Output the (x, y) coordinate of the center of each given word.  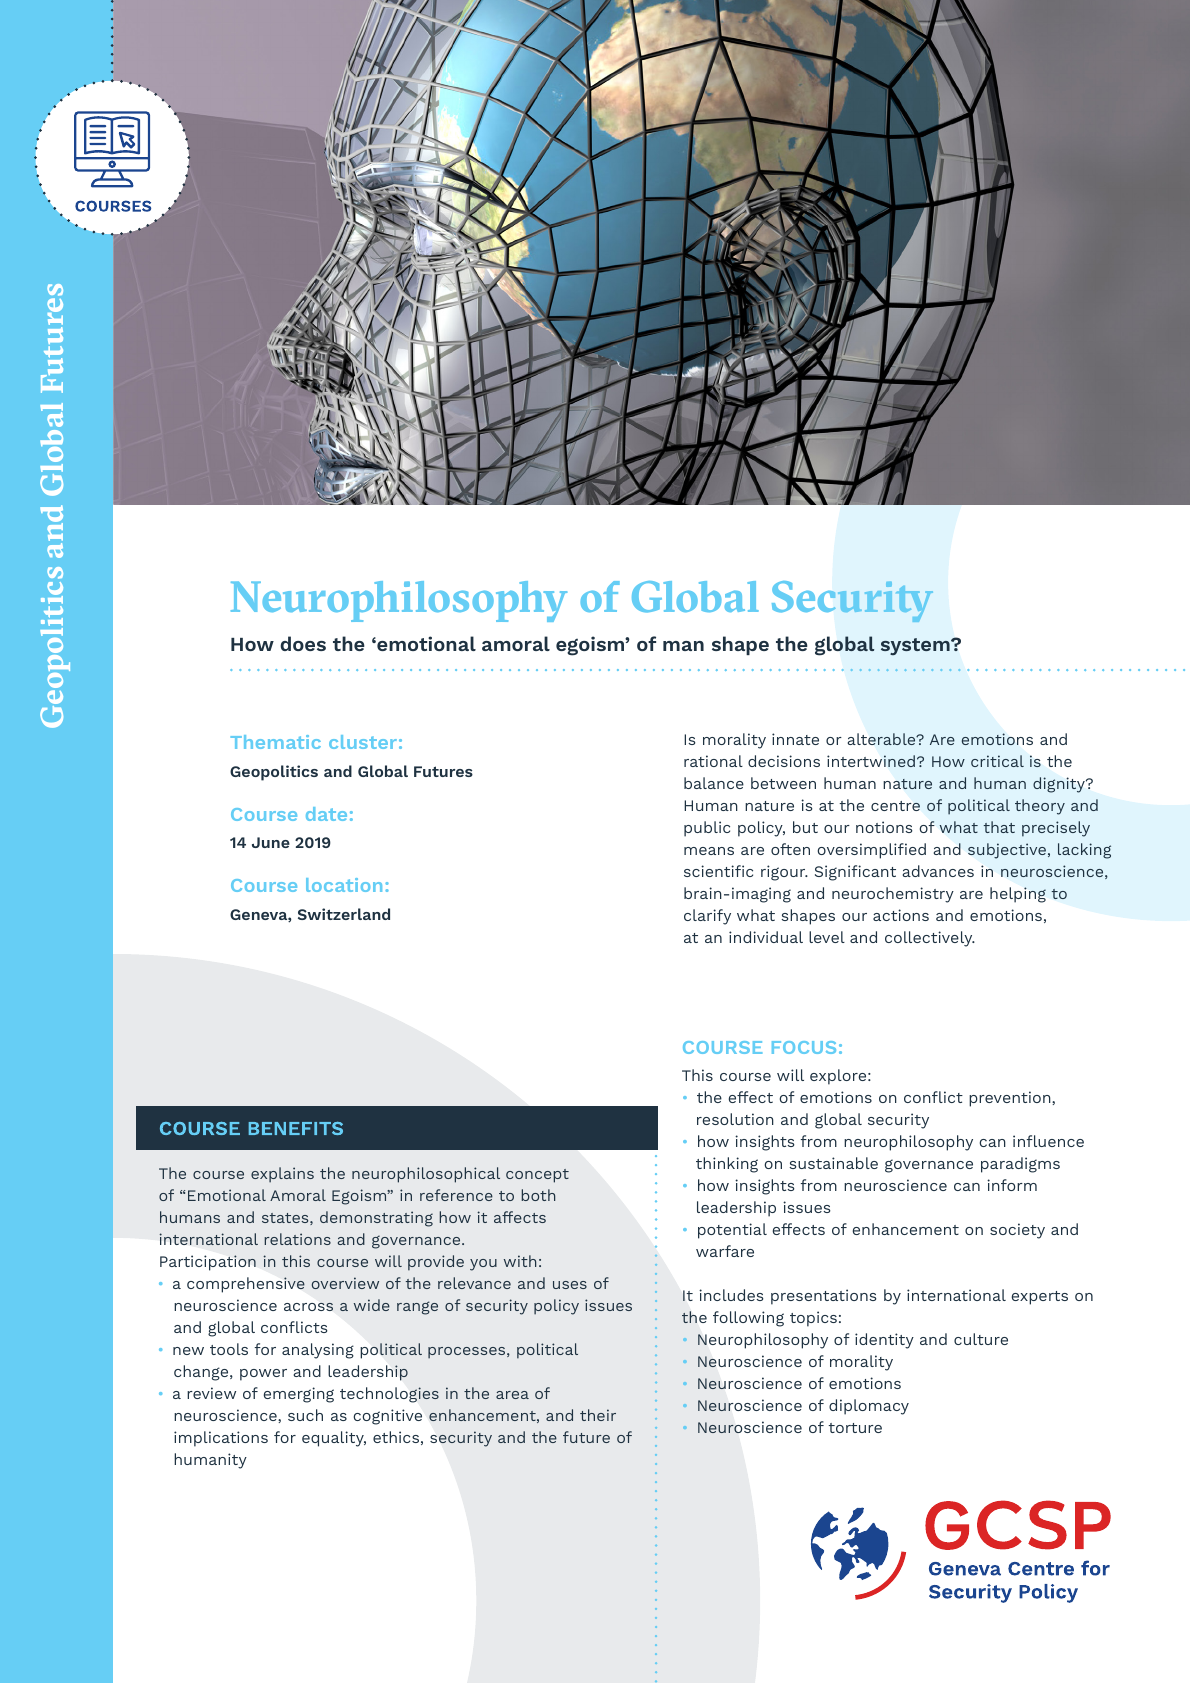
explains (282, 1175)
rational (713, 761)
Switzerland (344, 914)
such (305, 1415)
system (916, 646)
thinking (727, 1165)
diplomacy (869, 1407)
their (598, 1415)
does (303, 643)
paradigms (1020, 1165)
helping (1018, 895)
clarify (707, 917)
